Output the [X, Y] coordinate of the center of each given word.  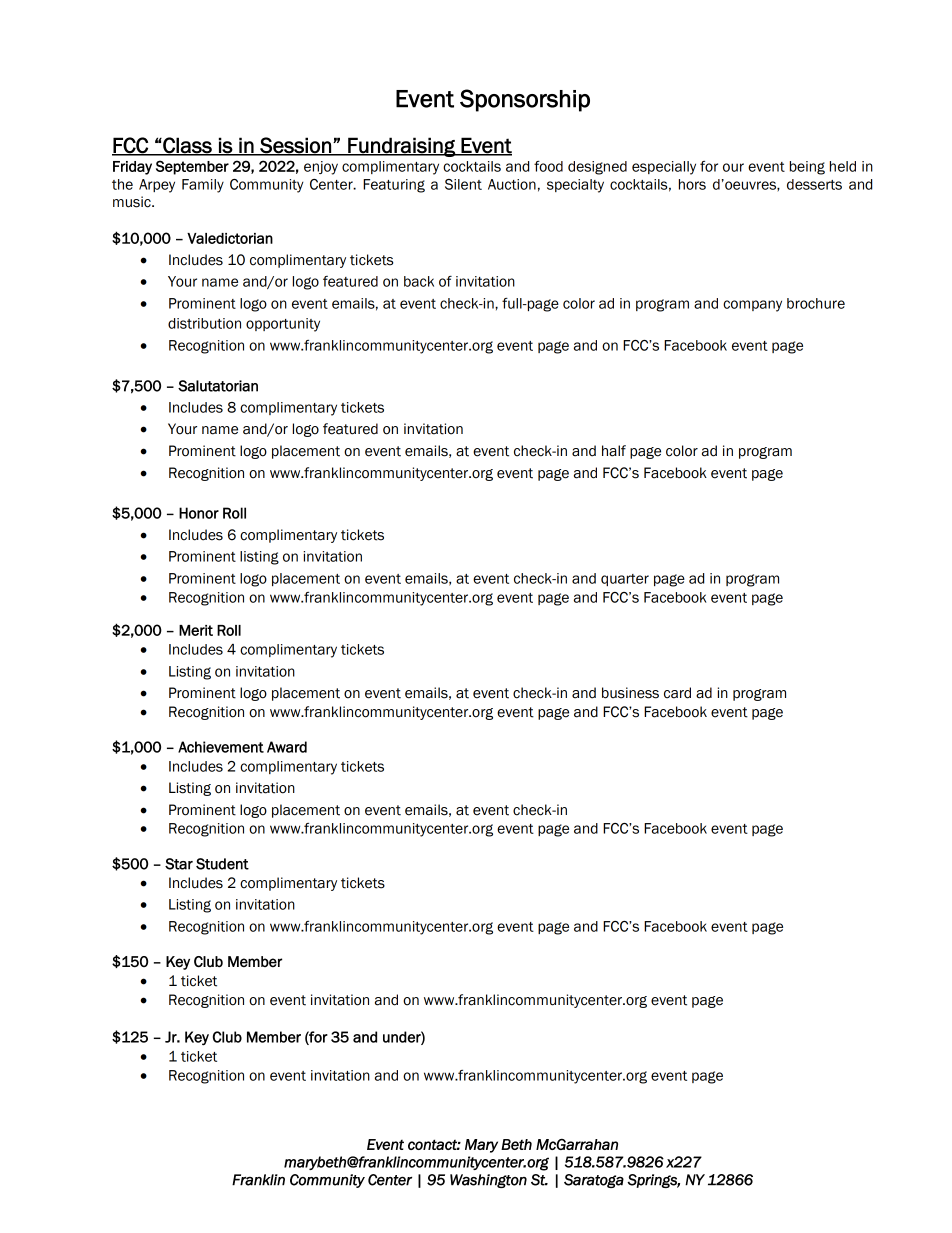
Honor [199, 513]
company [752, 306]
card [677, 693]
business [630, 693]
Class [187, 146]
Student [222, 864]
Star [179, 864]
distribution [204, 323]
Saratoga [594, 1181]
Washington [488, 1181]
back [419, 281]
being [807, 168]
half [614, 451]
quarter [625, 580]
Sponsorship [525, 100]
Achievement [221, 747]
